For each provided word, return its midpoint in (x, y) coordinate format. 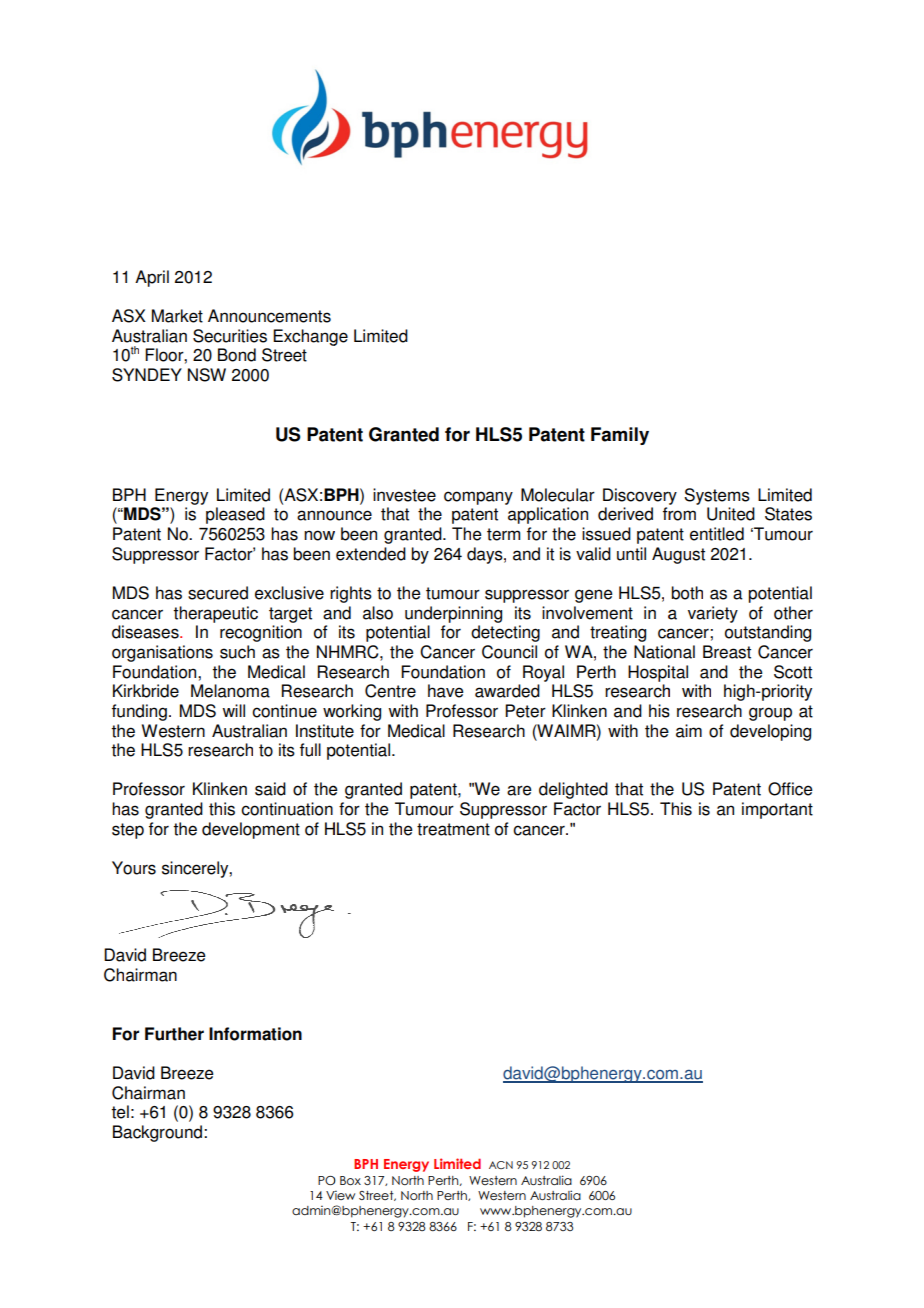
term (503, 534)
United (731, 514)
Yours (134, 868)
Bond (237, 355)
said (270, 789)
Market (177, 316)
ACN (501, 1165)
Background (159, 1133)
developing (770, 732)
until (631, 554)
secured (218, 593)
